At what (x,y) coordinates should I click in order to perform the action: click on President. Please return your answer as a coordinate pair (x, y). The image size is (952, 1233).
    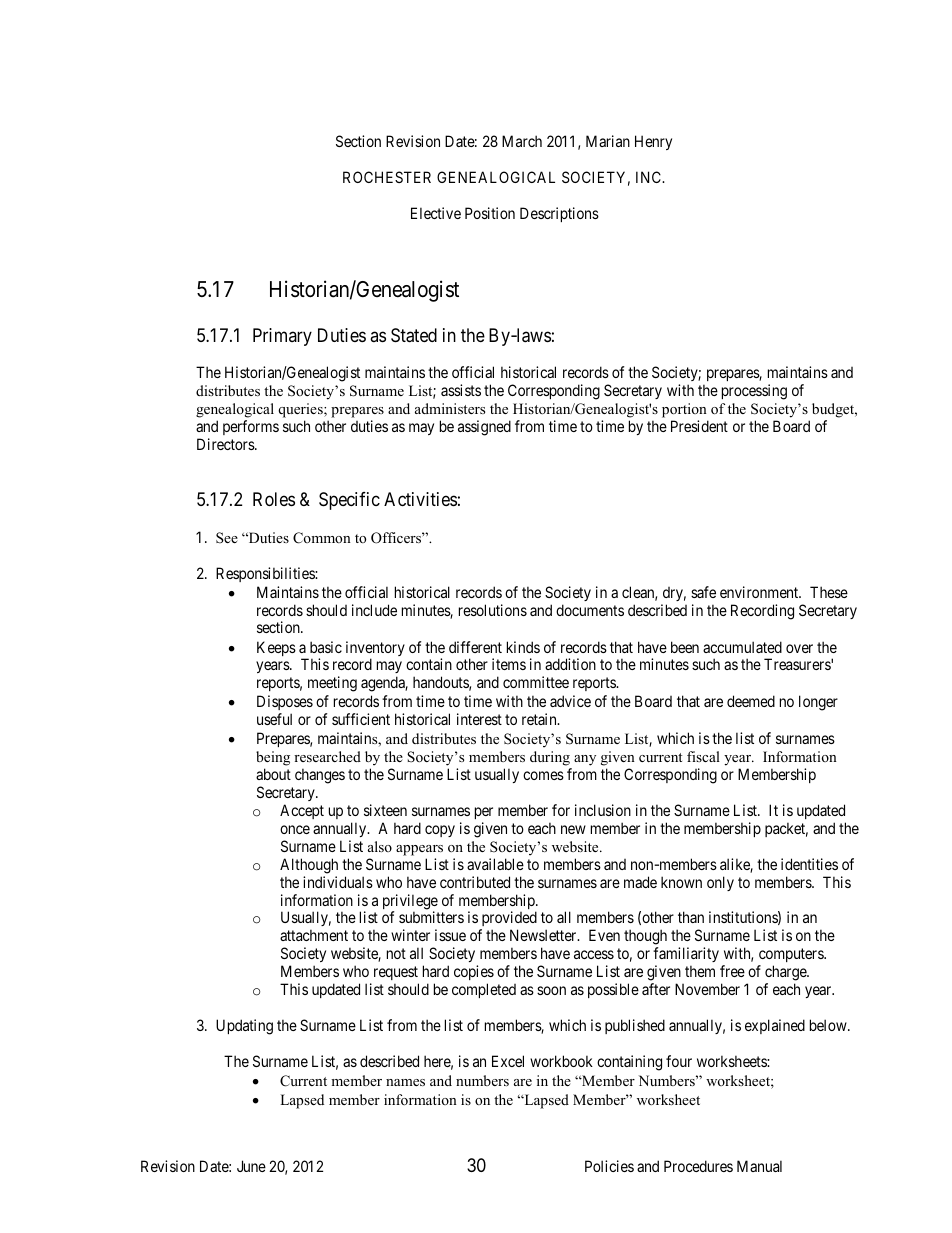
    Looking at the image, I should click on (699, 426).
